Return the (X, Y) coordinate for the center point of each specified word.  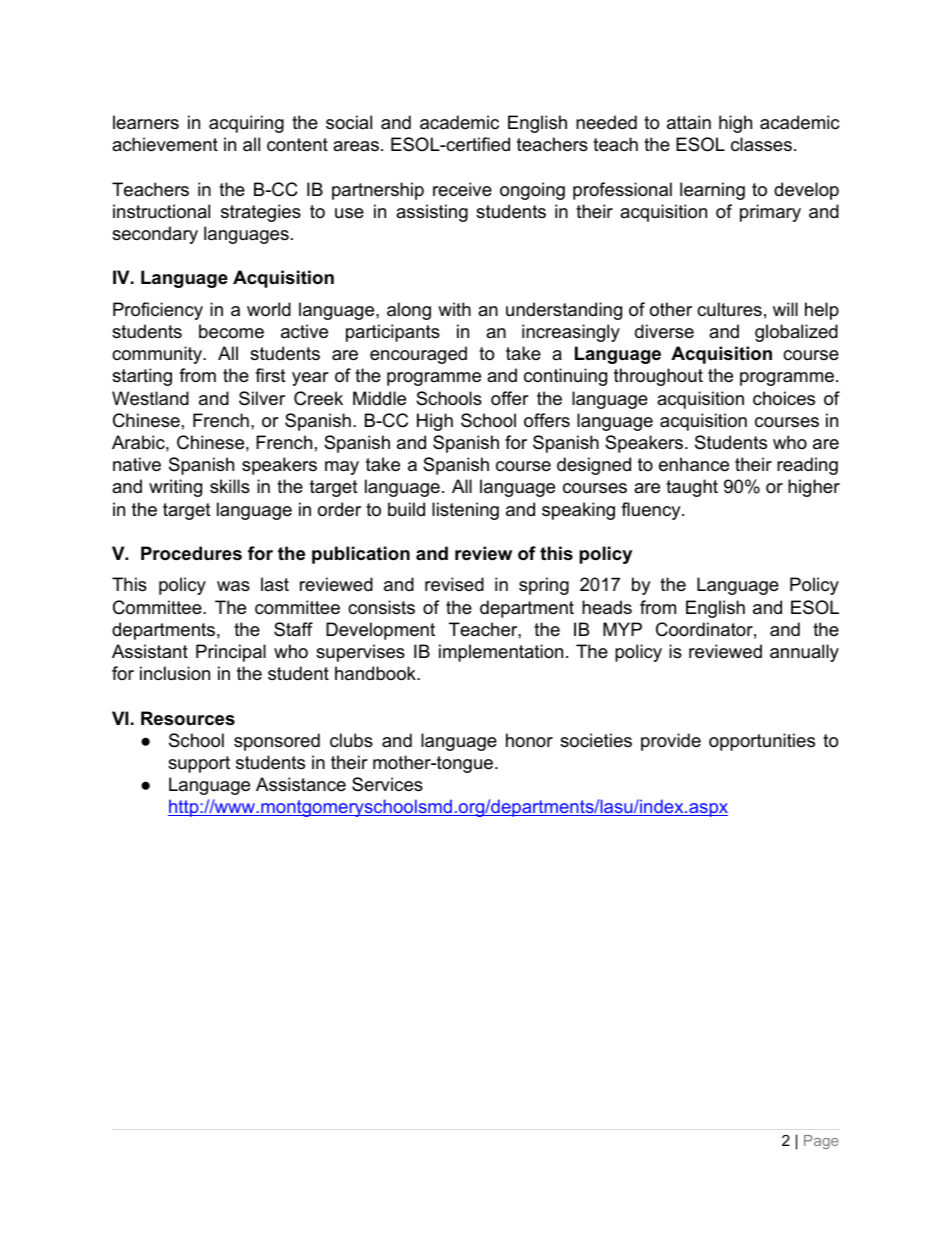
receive (462, 189)
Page (821, 1142)
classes (761, 144)
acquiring (246, 124)
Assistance (301, 784)
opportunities (762, 742)
